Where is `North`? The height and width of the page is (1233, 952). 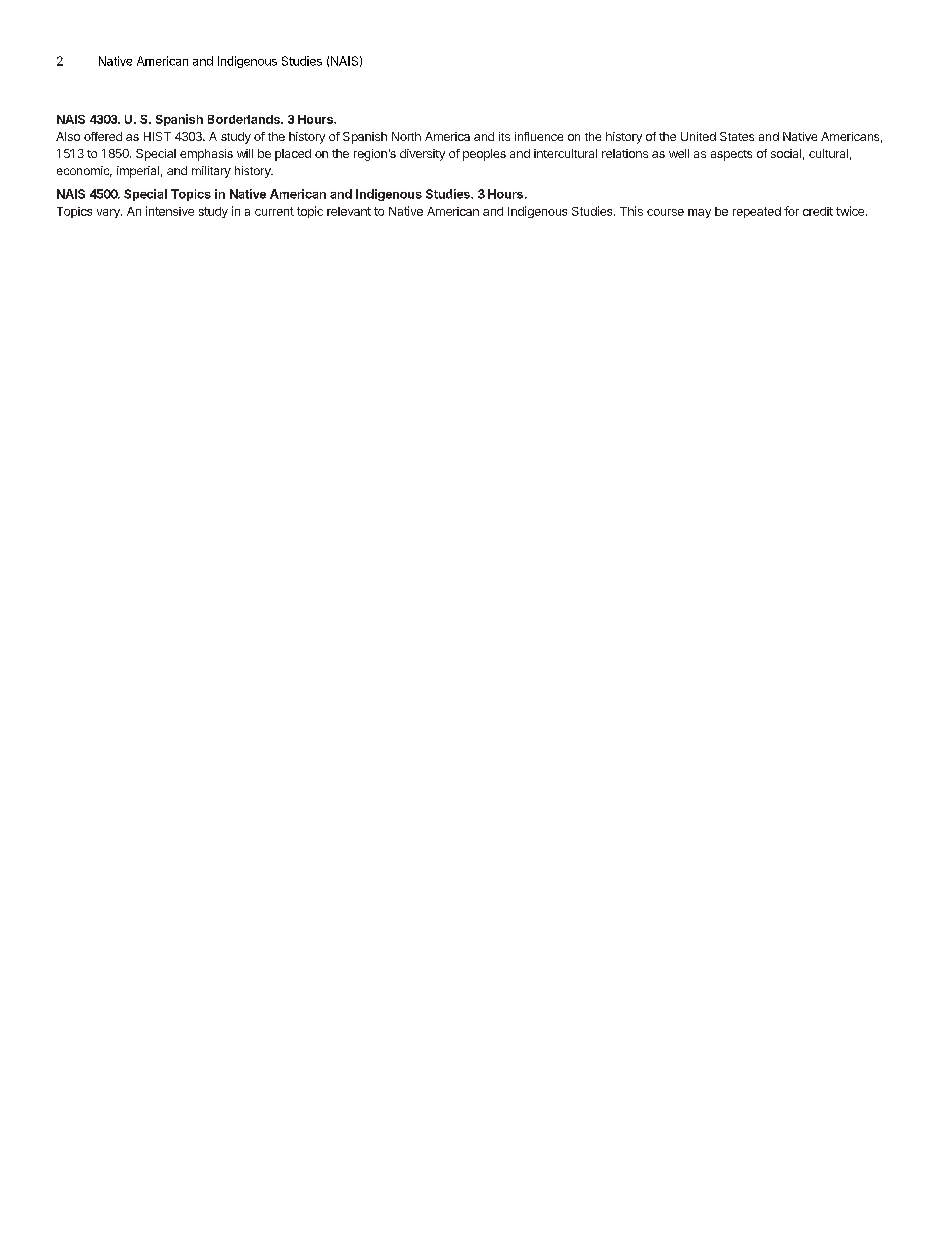
North is located at coordinates (406, 136).
